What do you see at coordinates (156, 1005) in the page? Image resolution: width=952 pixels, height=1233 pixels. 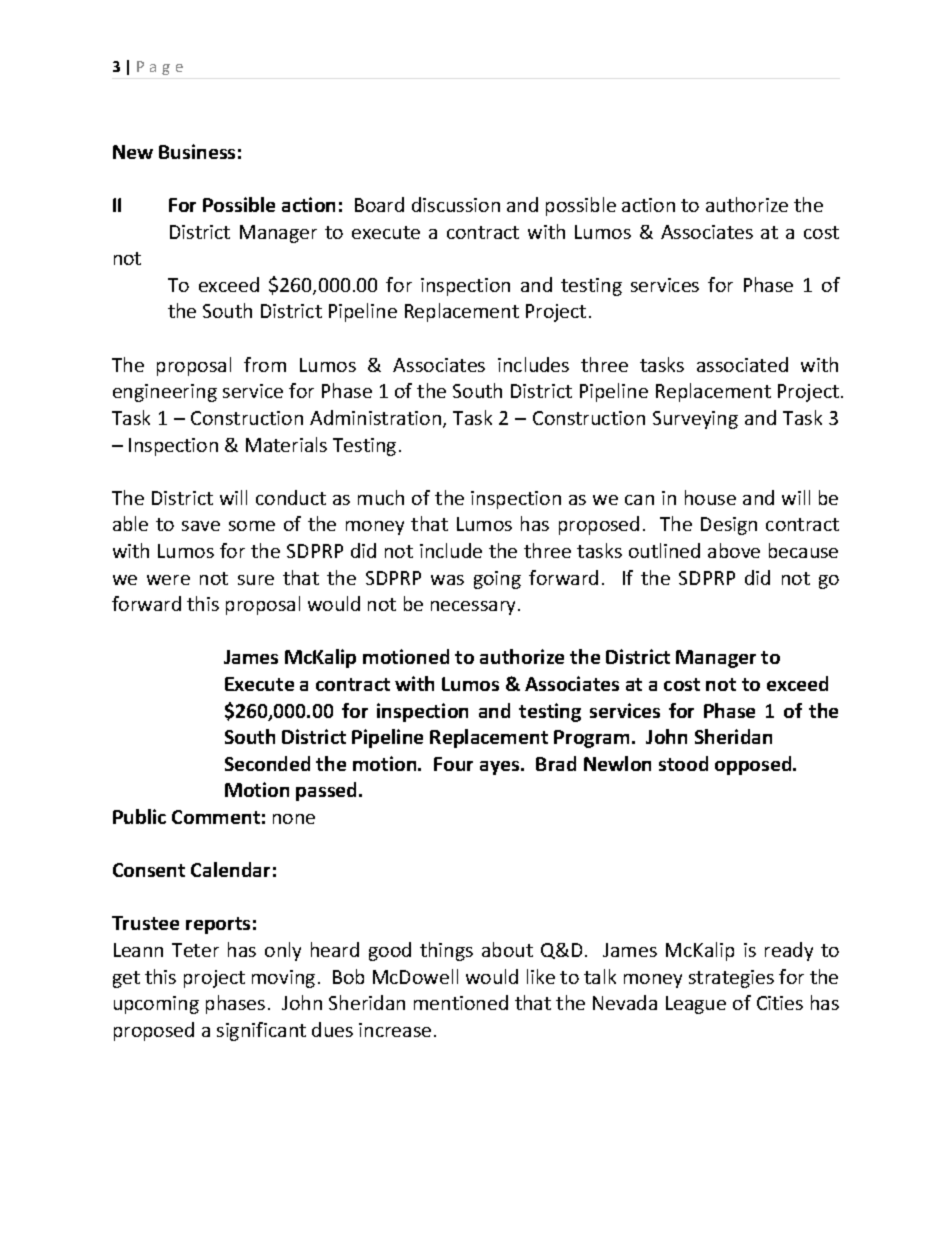 I see `upcoming` at bounding box center [156, 1005].
